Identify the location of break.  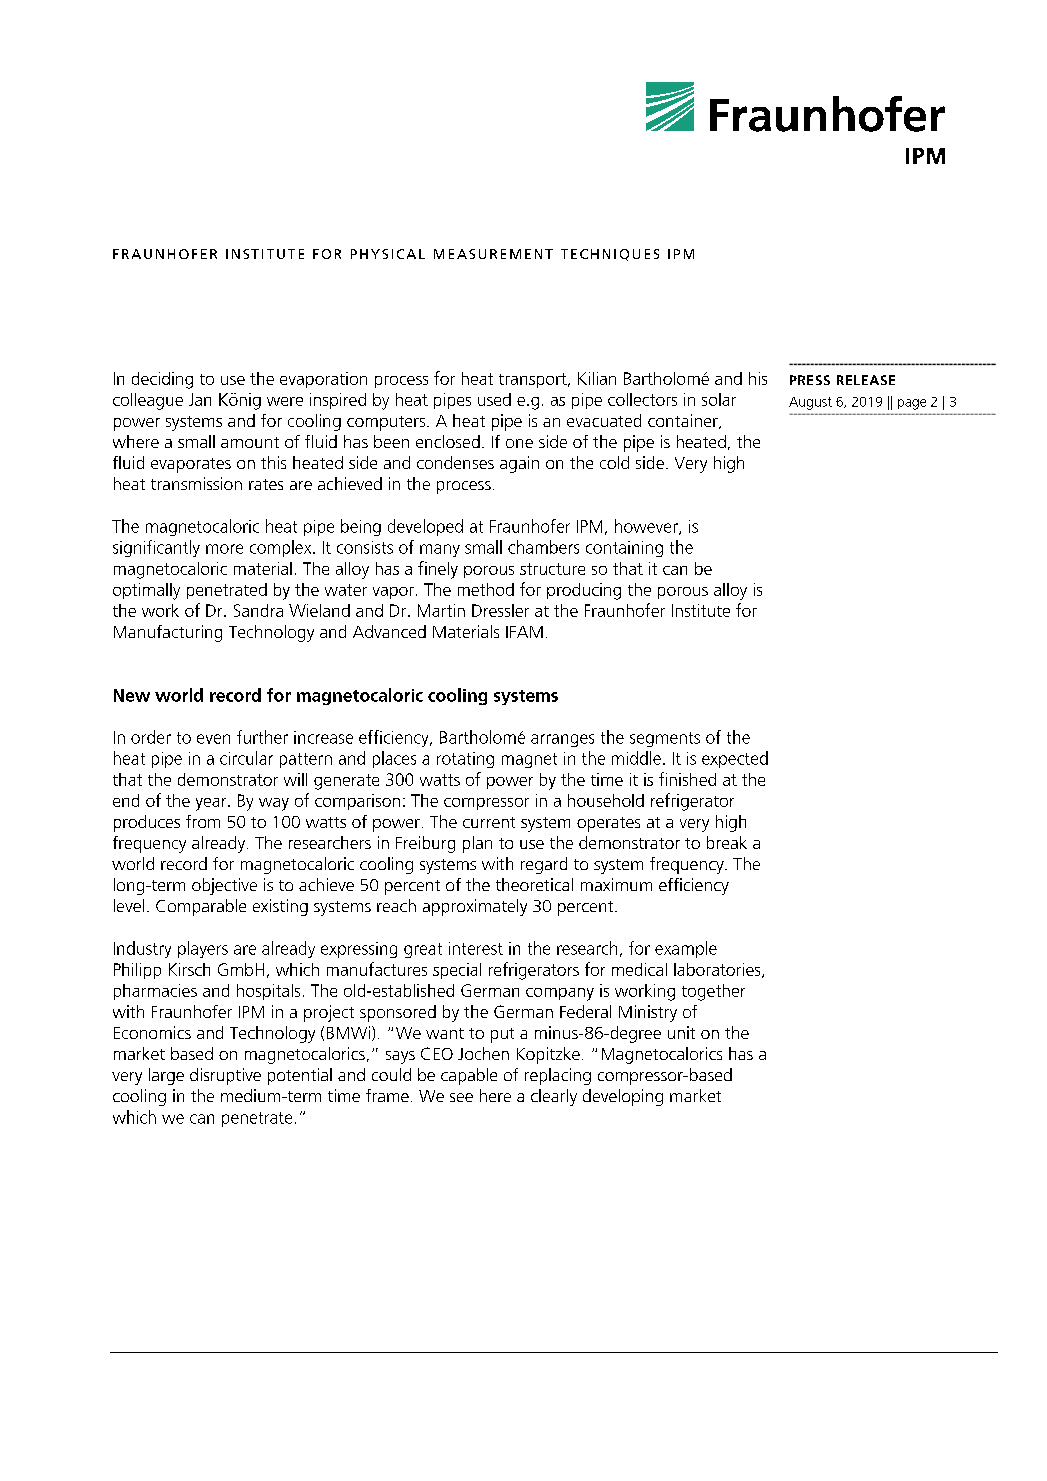
(727, 842).
